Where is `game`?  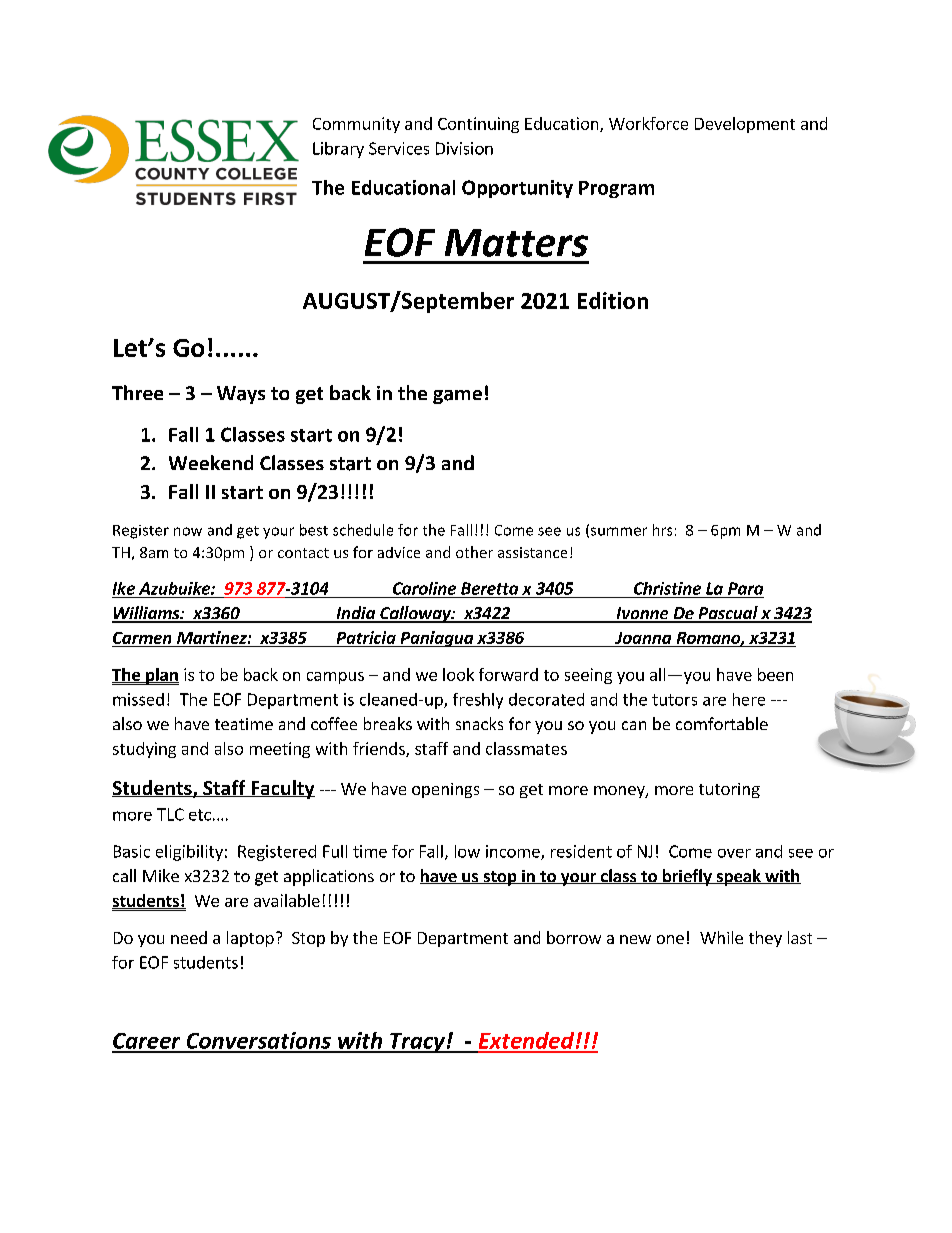
game is located at coordinates (457, 397).
